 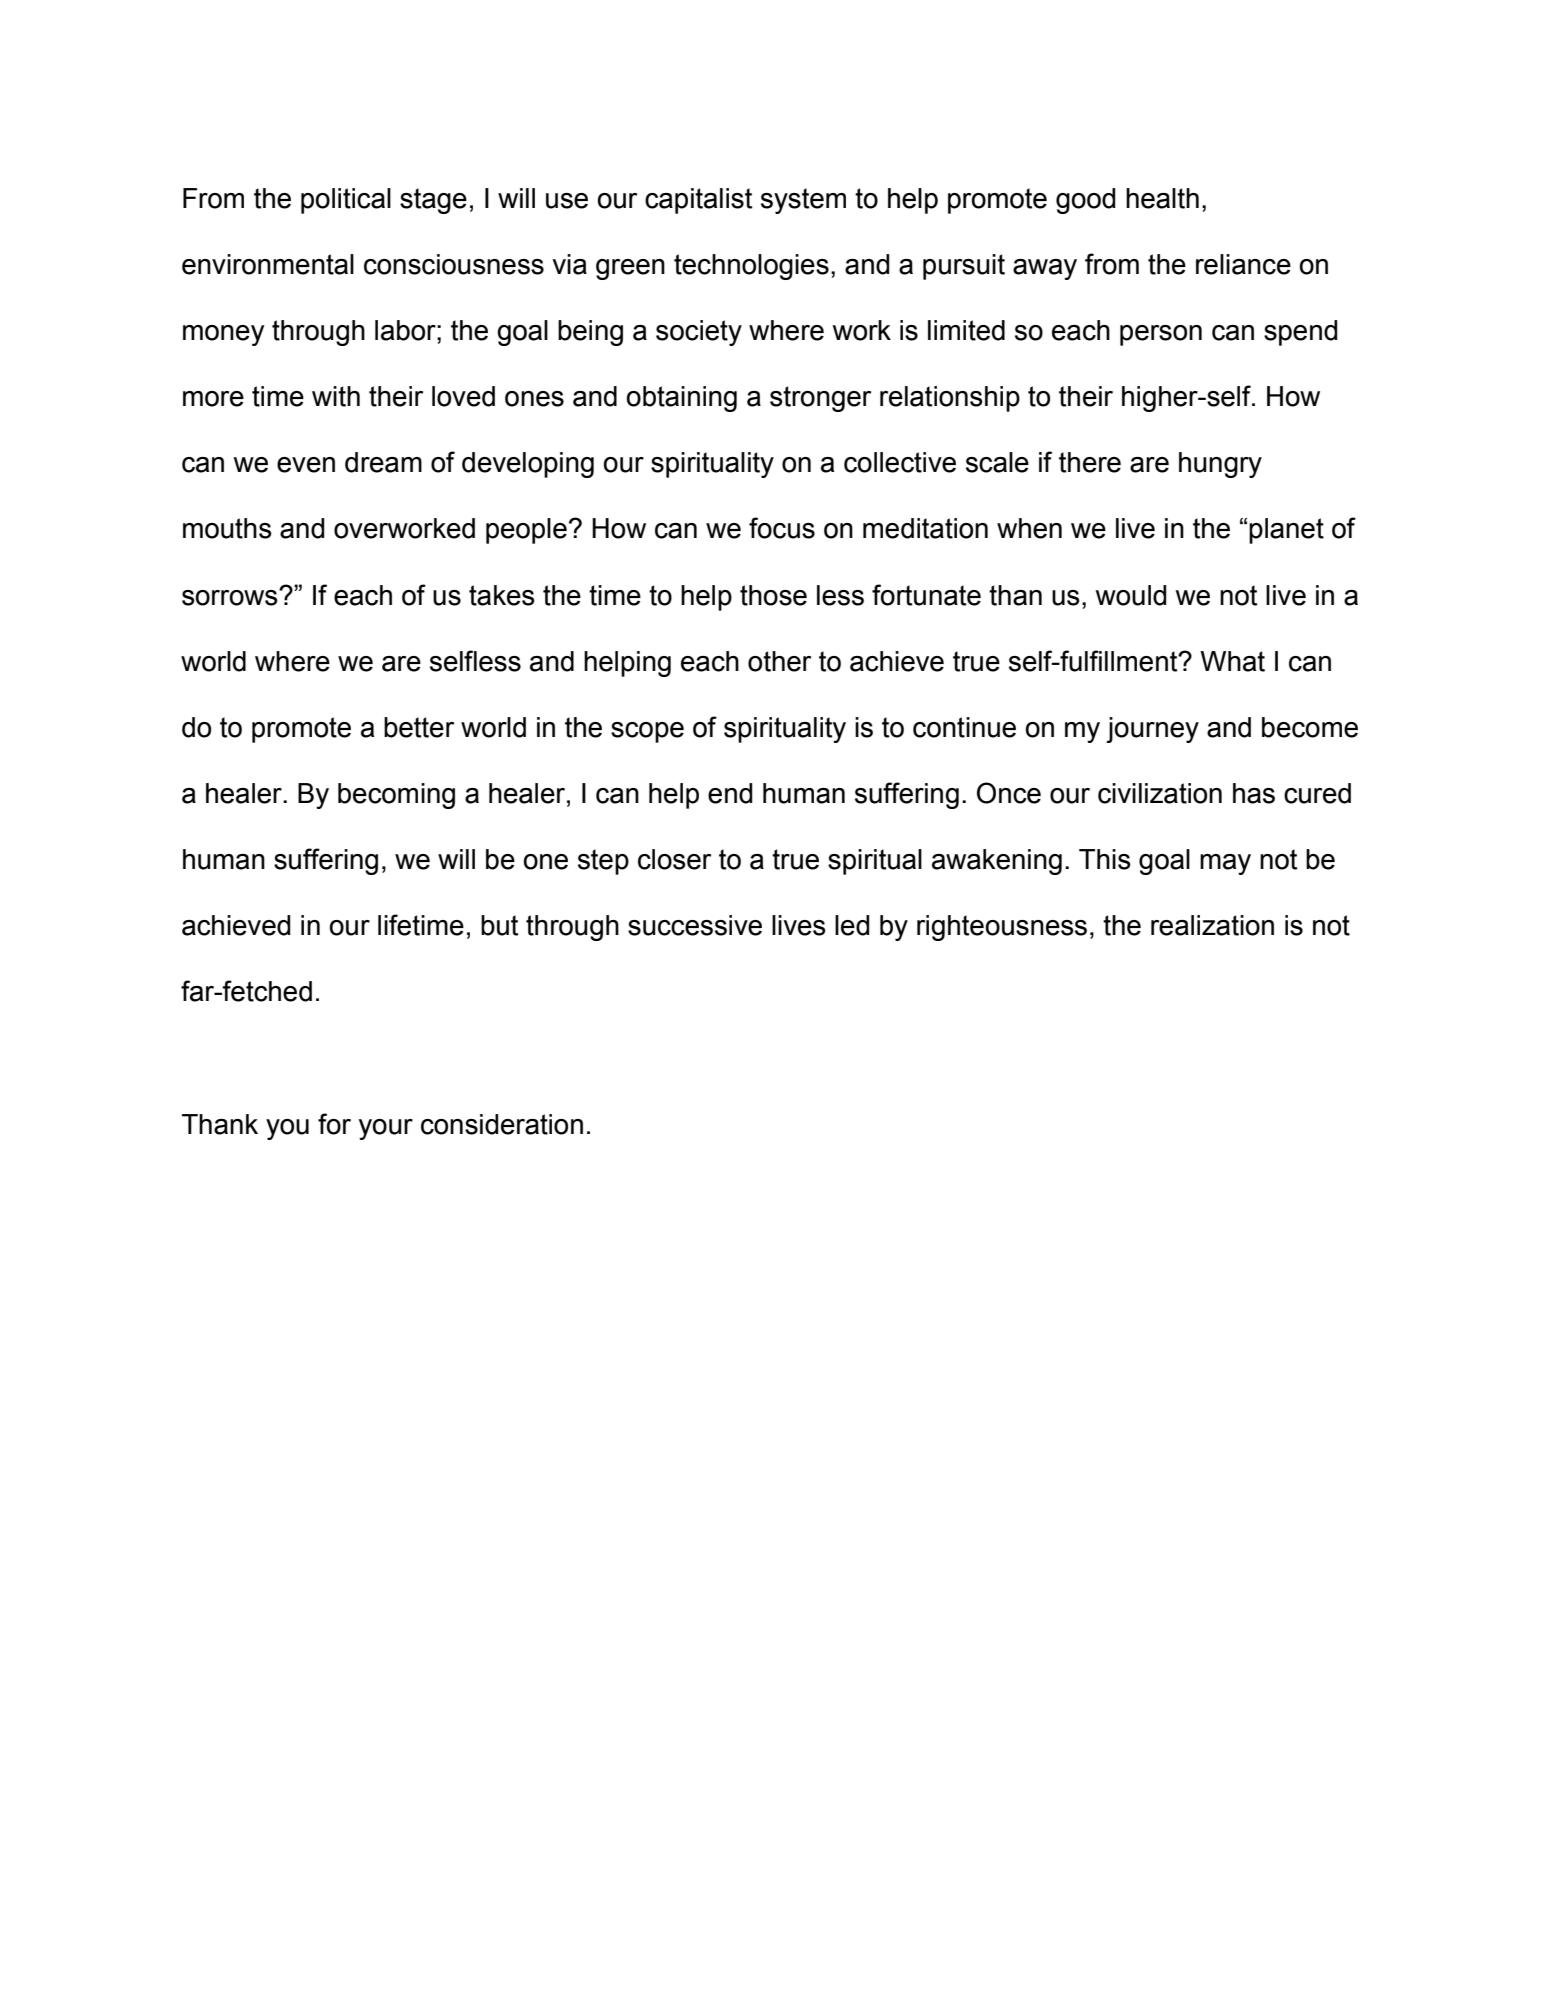 What do you see at coordinates (779, 661) in the document?
I see `other` at bounding box center [779, 661].
